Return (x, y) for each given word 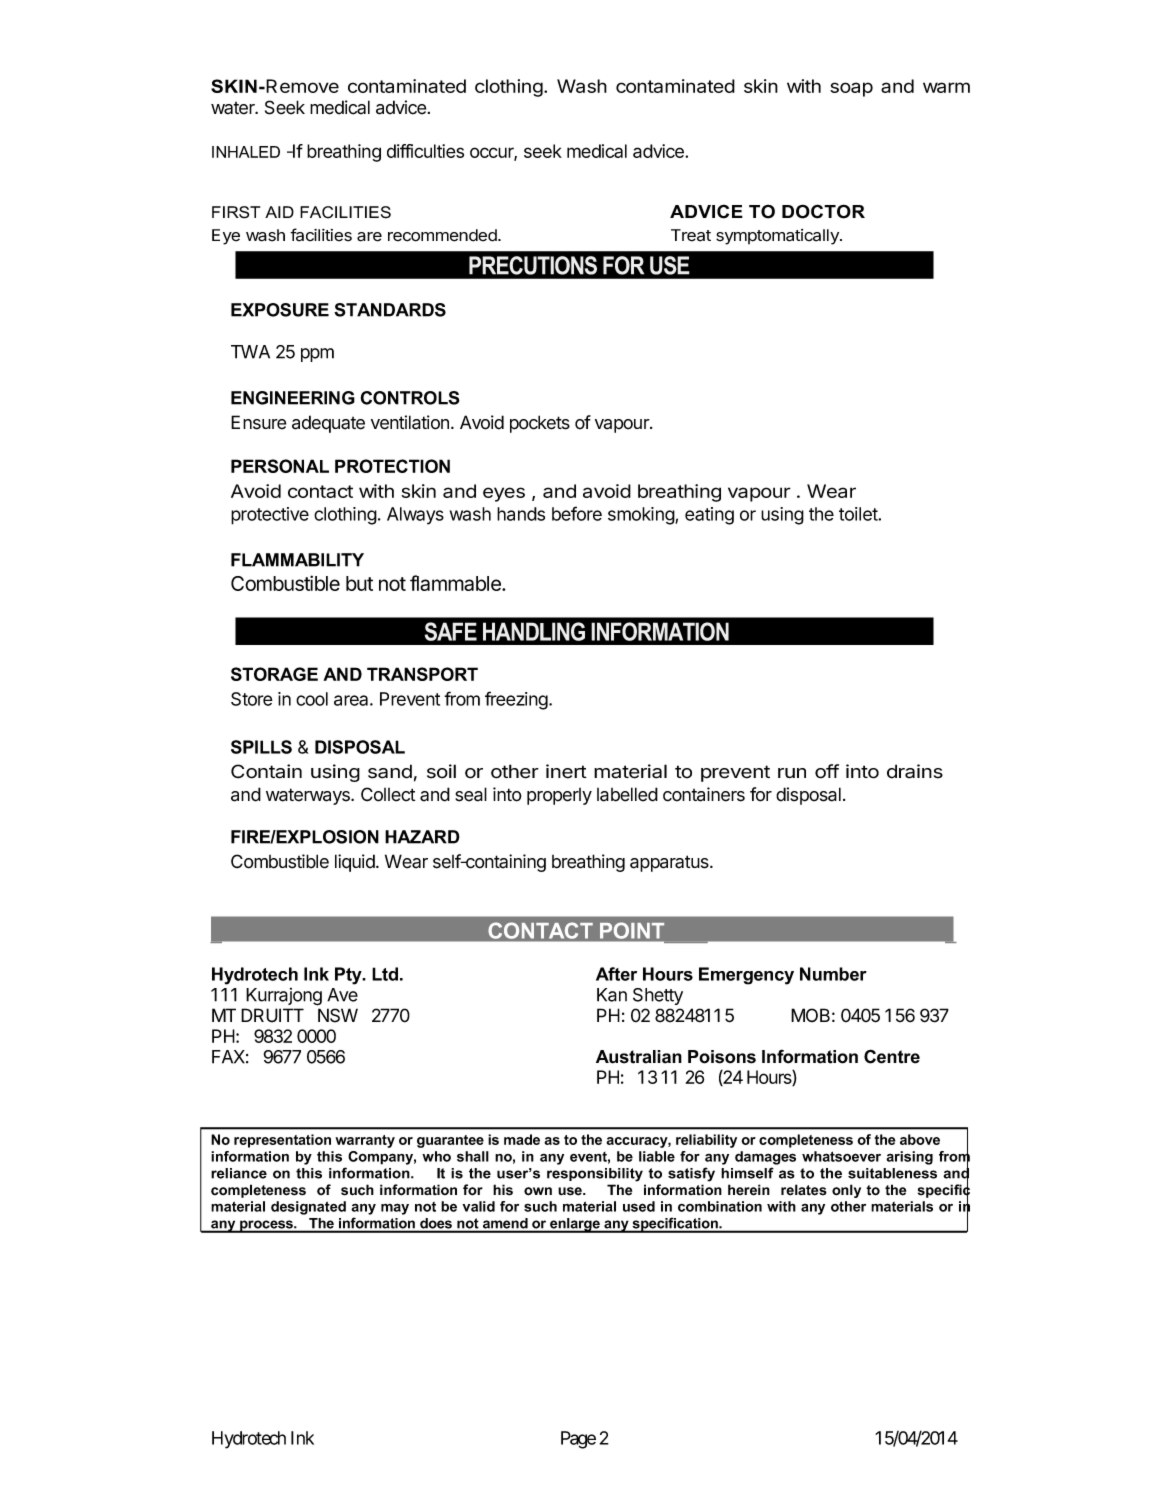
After (616, 974)
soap (851, 89)
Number (833, 974)
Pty (349, 976)
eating (709, 516)
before (577, 513)
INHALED (246, 152)
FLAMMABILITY (297, 560)
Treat (691, 235)
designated (308, 1208)
